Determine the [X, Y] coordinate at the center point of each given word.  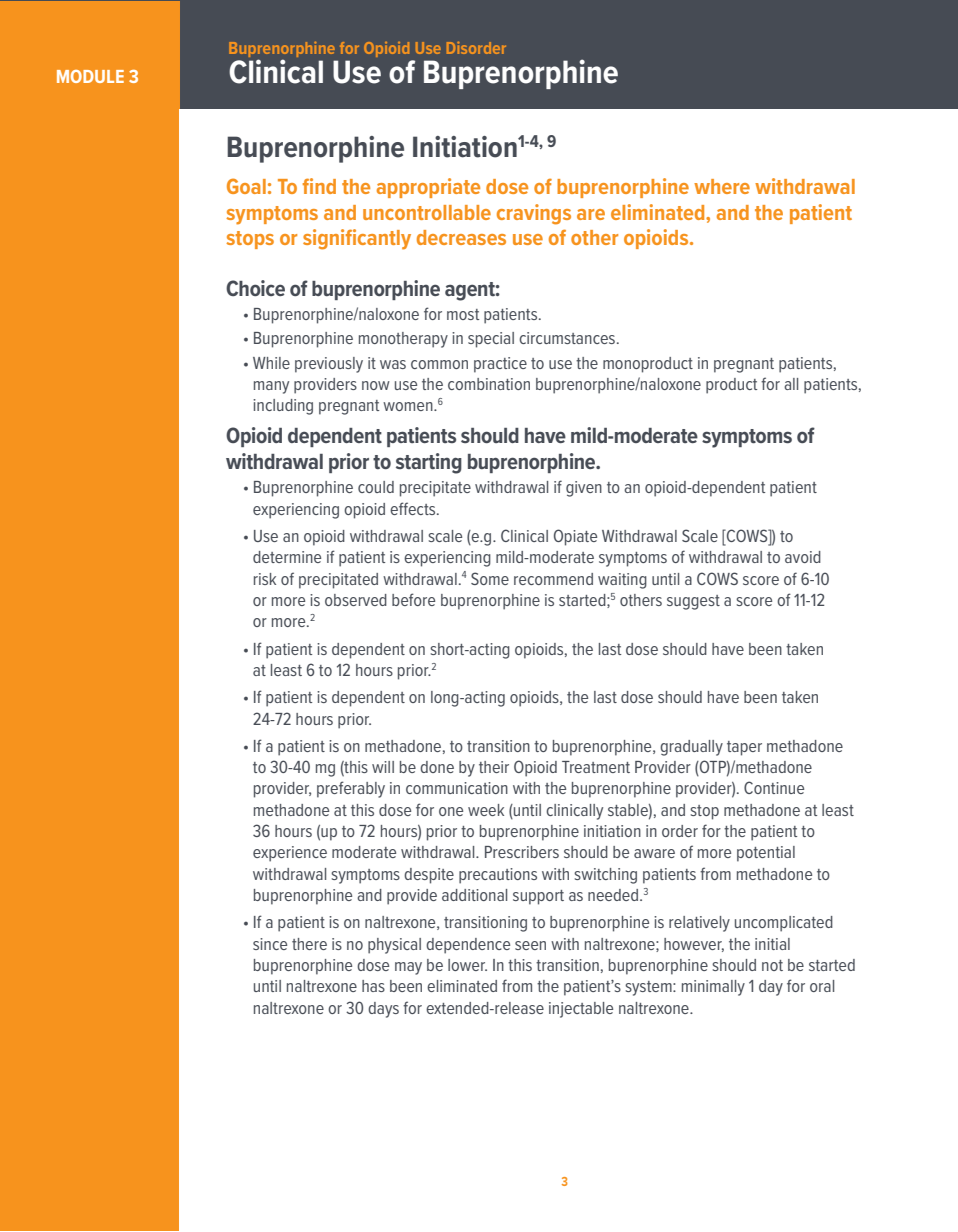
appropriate [428, 188]
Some [490, 578]
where [722, 186]
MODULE [90, 76]
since [270, 944]
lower [467, 965]
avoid [803, 557]
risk [265, 579]
